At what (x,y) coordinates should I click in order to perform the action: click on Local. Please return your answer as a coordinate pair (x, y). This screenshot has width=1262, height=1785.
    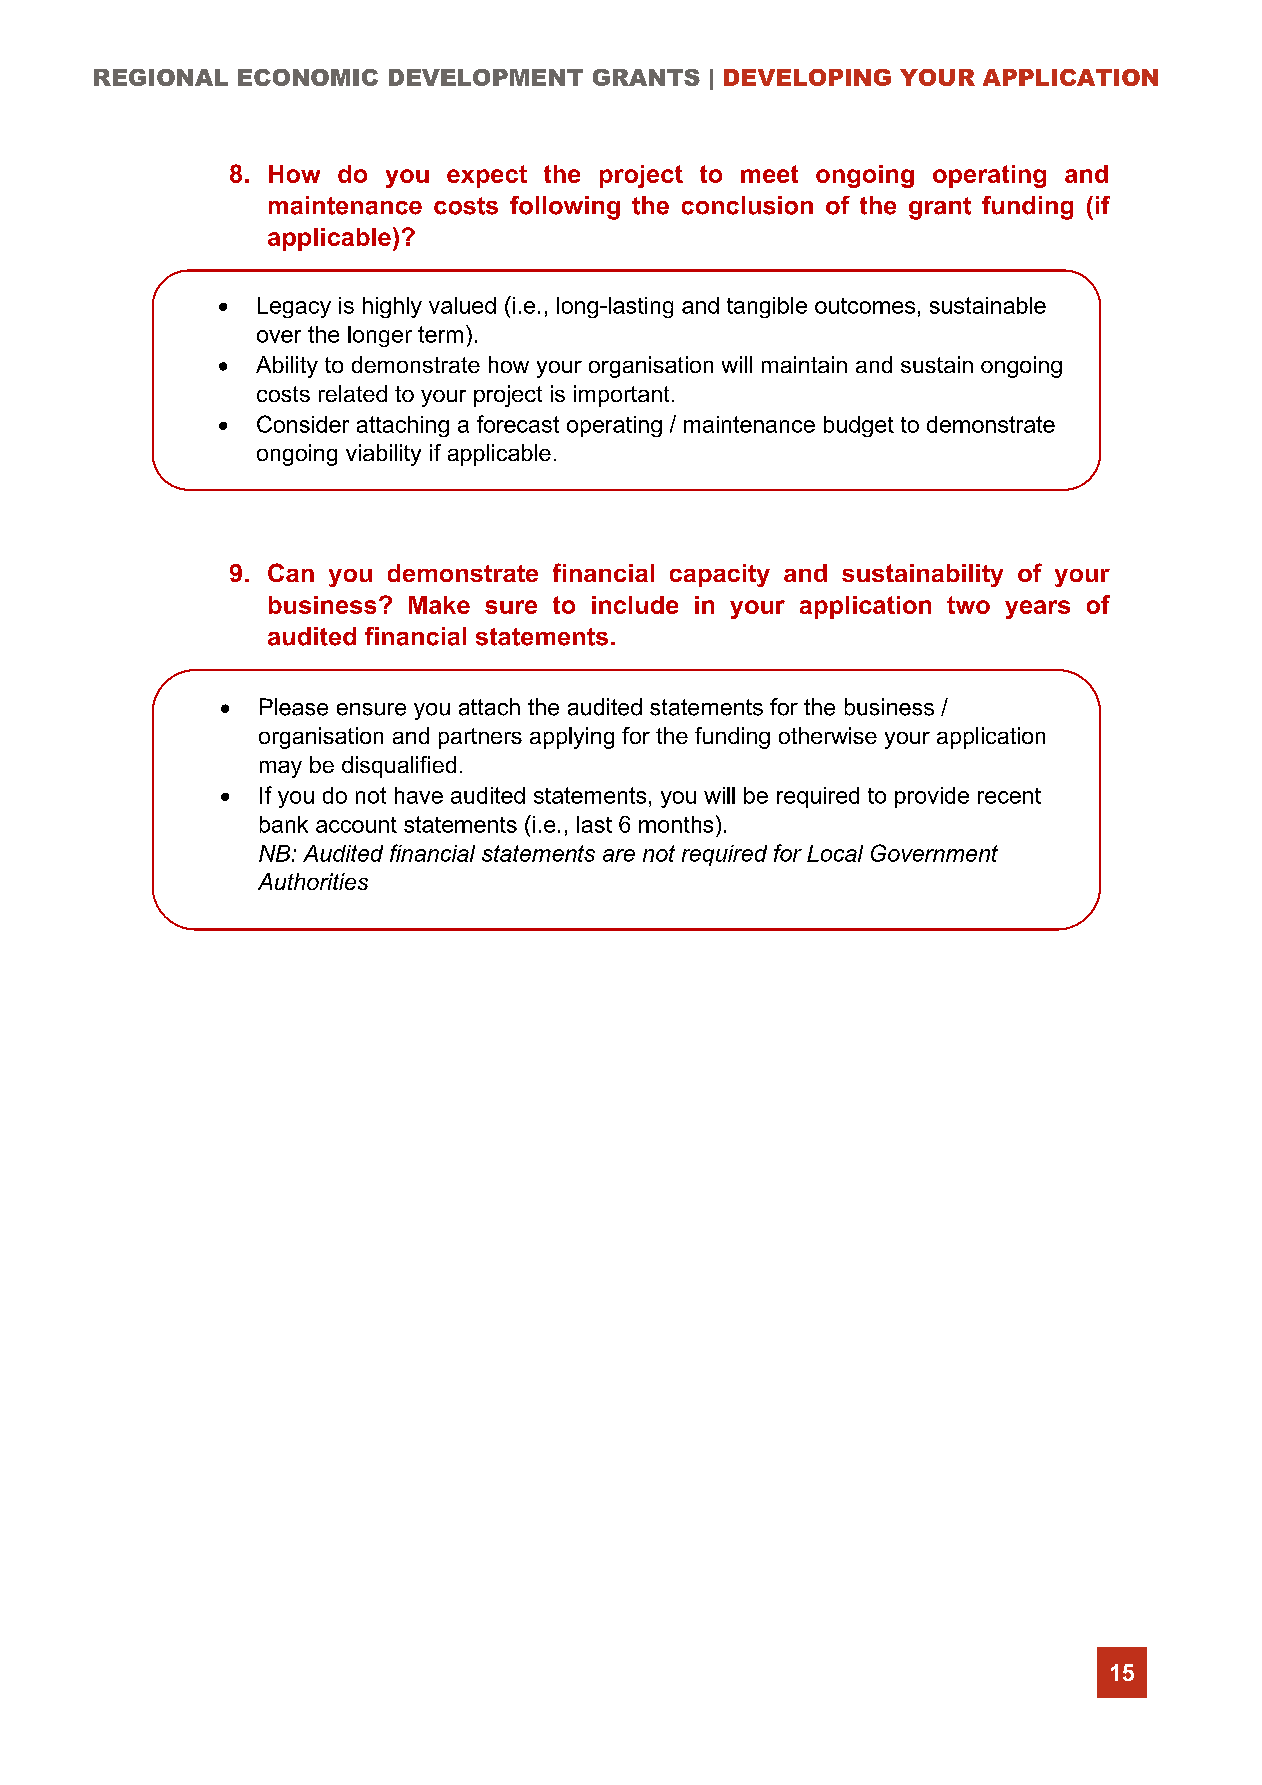
    Looking at the image, I should click on (835, 853).
